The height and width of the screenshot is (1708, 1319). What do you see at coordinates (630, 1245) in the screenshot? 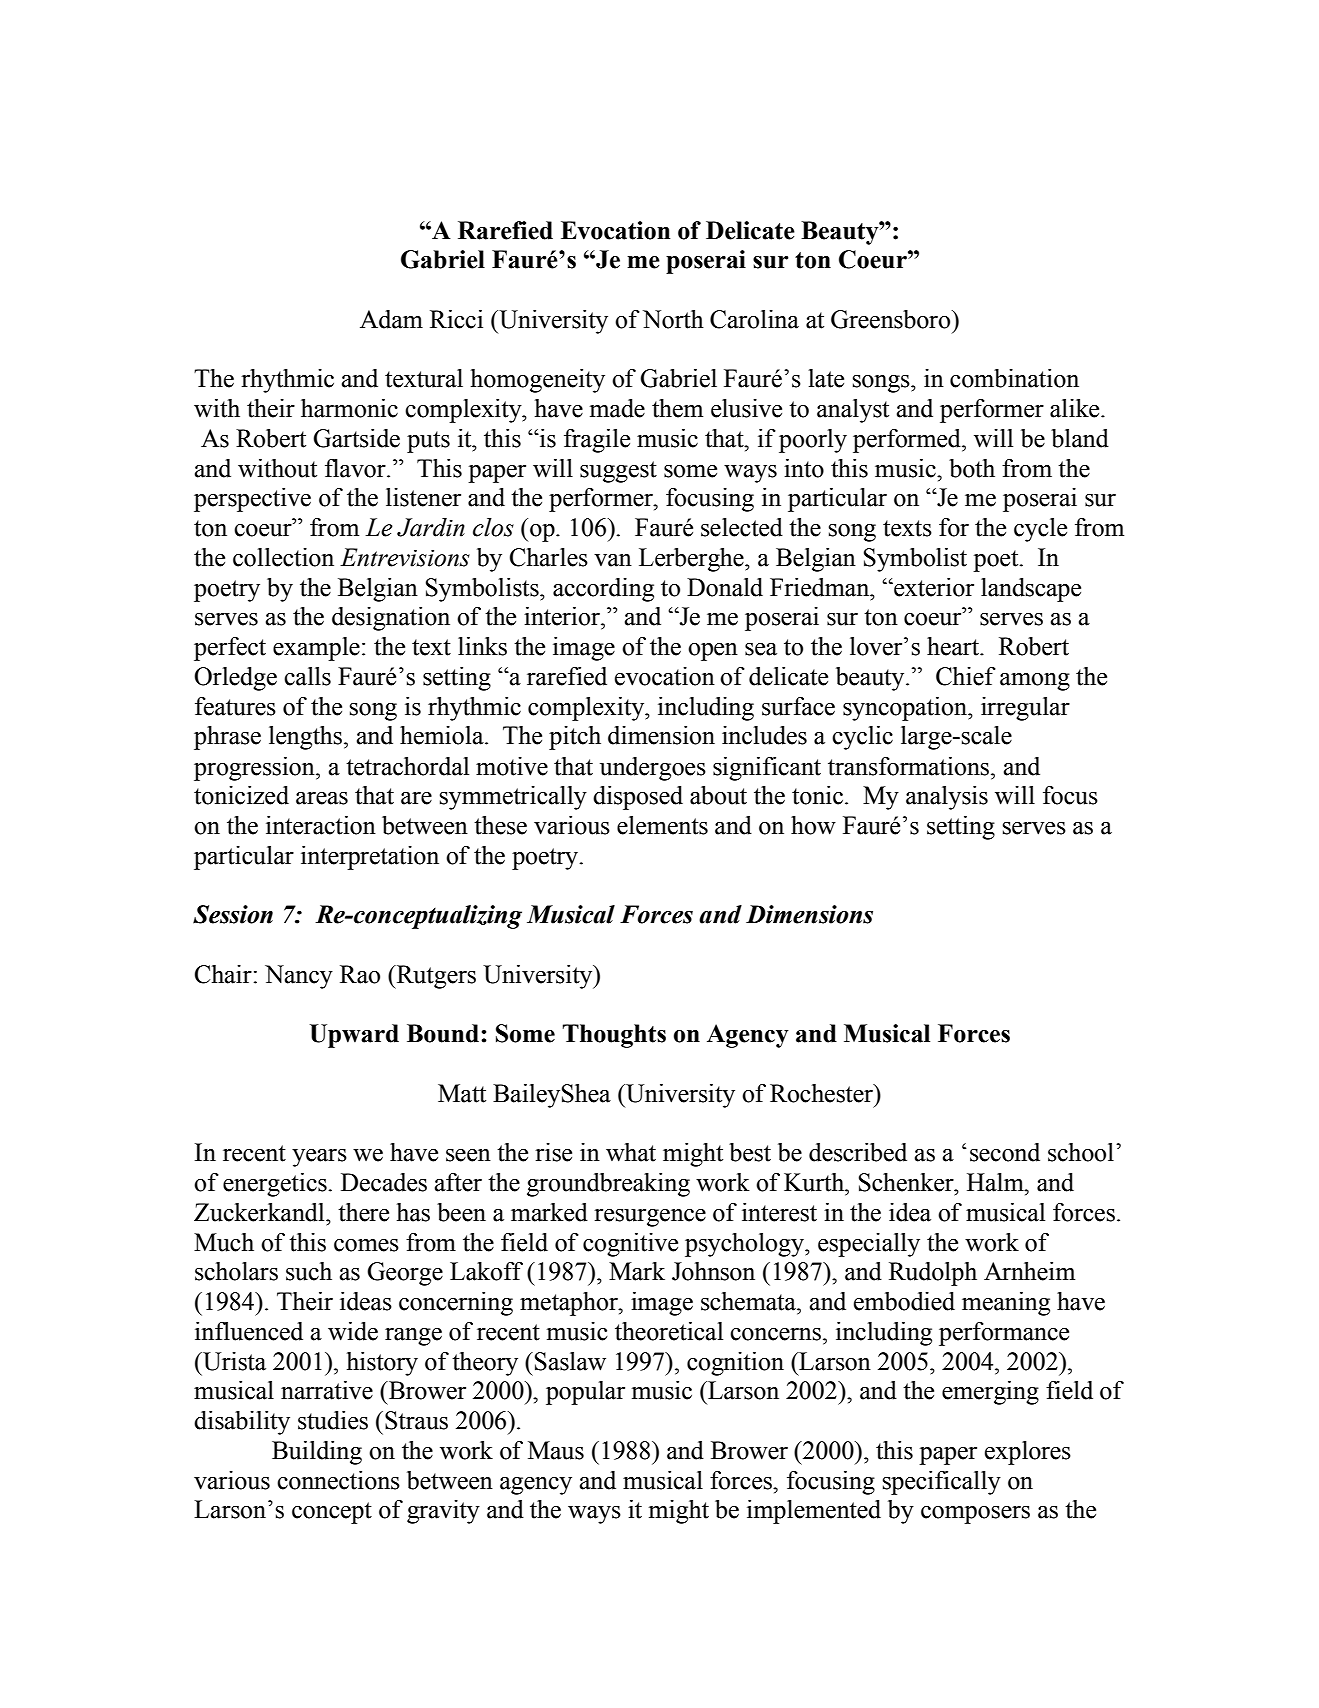
I see `cognitive` at bounding box center [630, 1245].
